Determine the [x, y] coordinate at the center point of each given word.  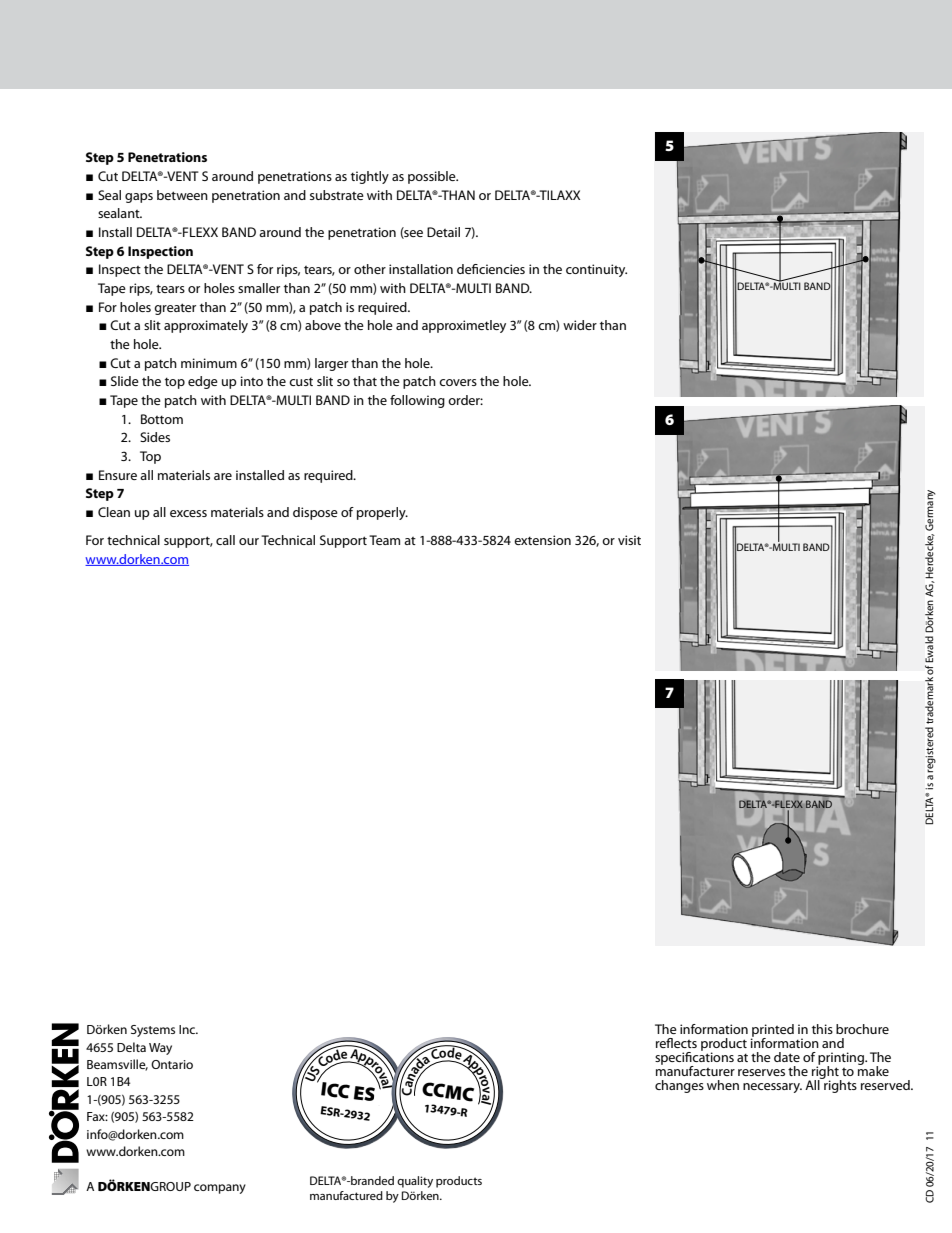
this [822, 1029]
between [182, 195]
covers [458, 382]
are [223, 476]
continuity [596, 270]
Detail [443, 232]
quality [415, 1182]
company [220, 1189]
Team [384, 540]
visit [629, 540]
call [225, 540]
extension [542, 540]
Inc [188, 1029]
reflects [676, 1043]
